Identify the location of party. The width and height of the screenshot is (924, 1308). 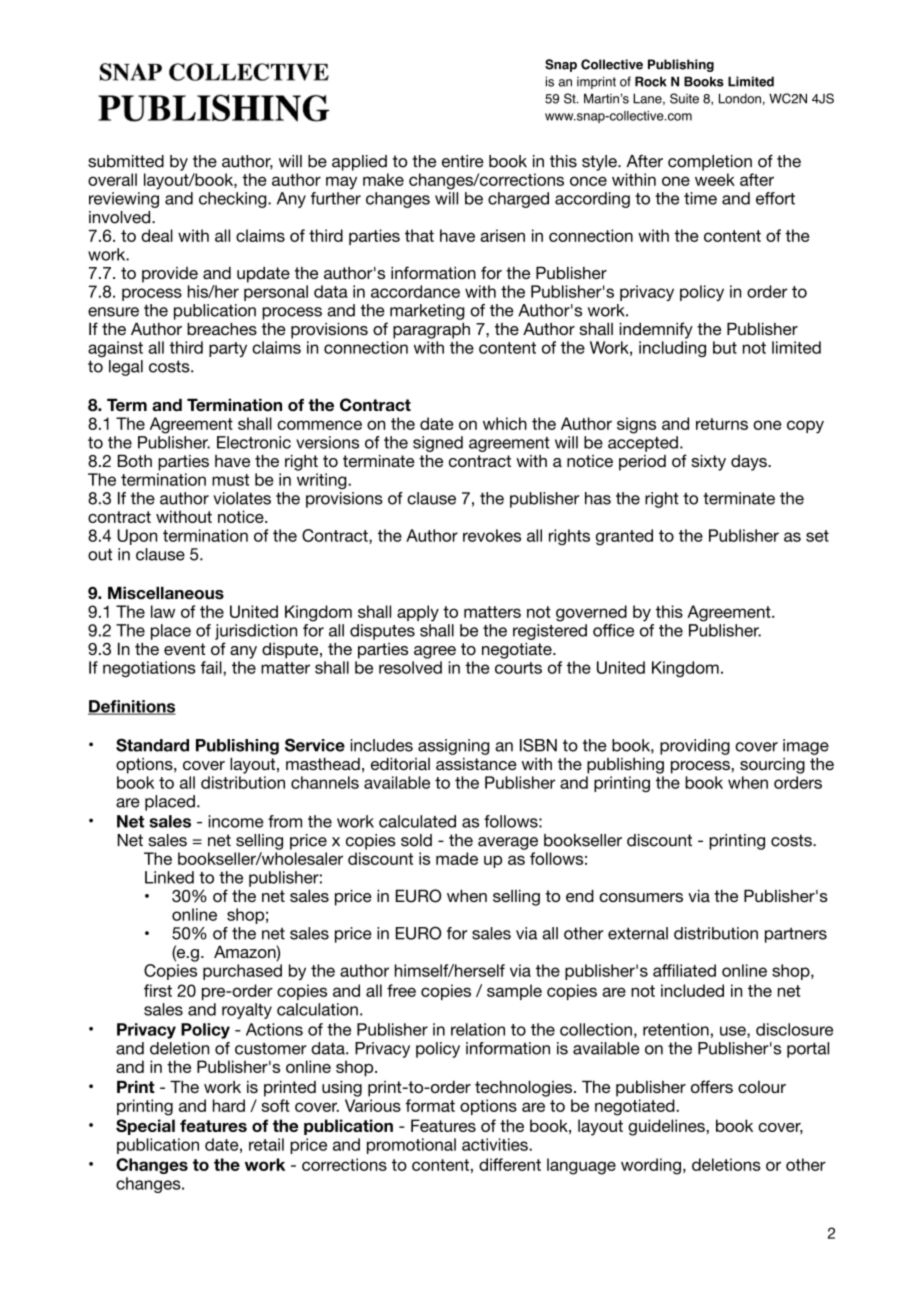
(228, 349).
